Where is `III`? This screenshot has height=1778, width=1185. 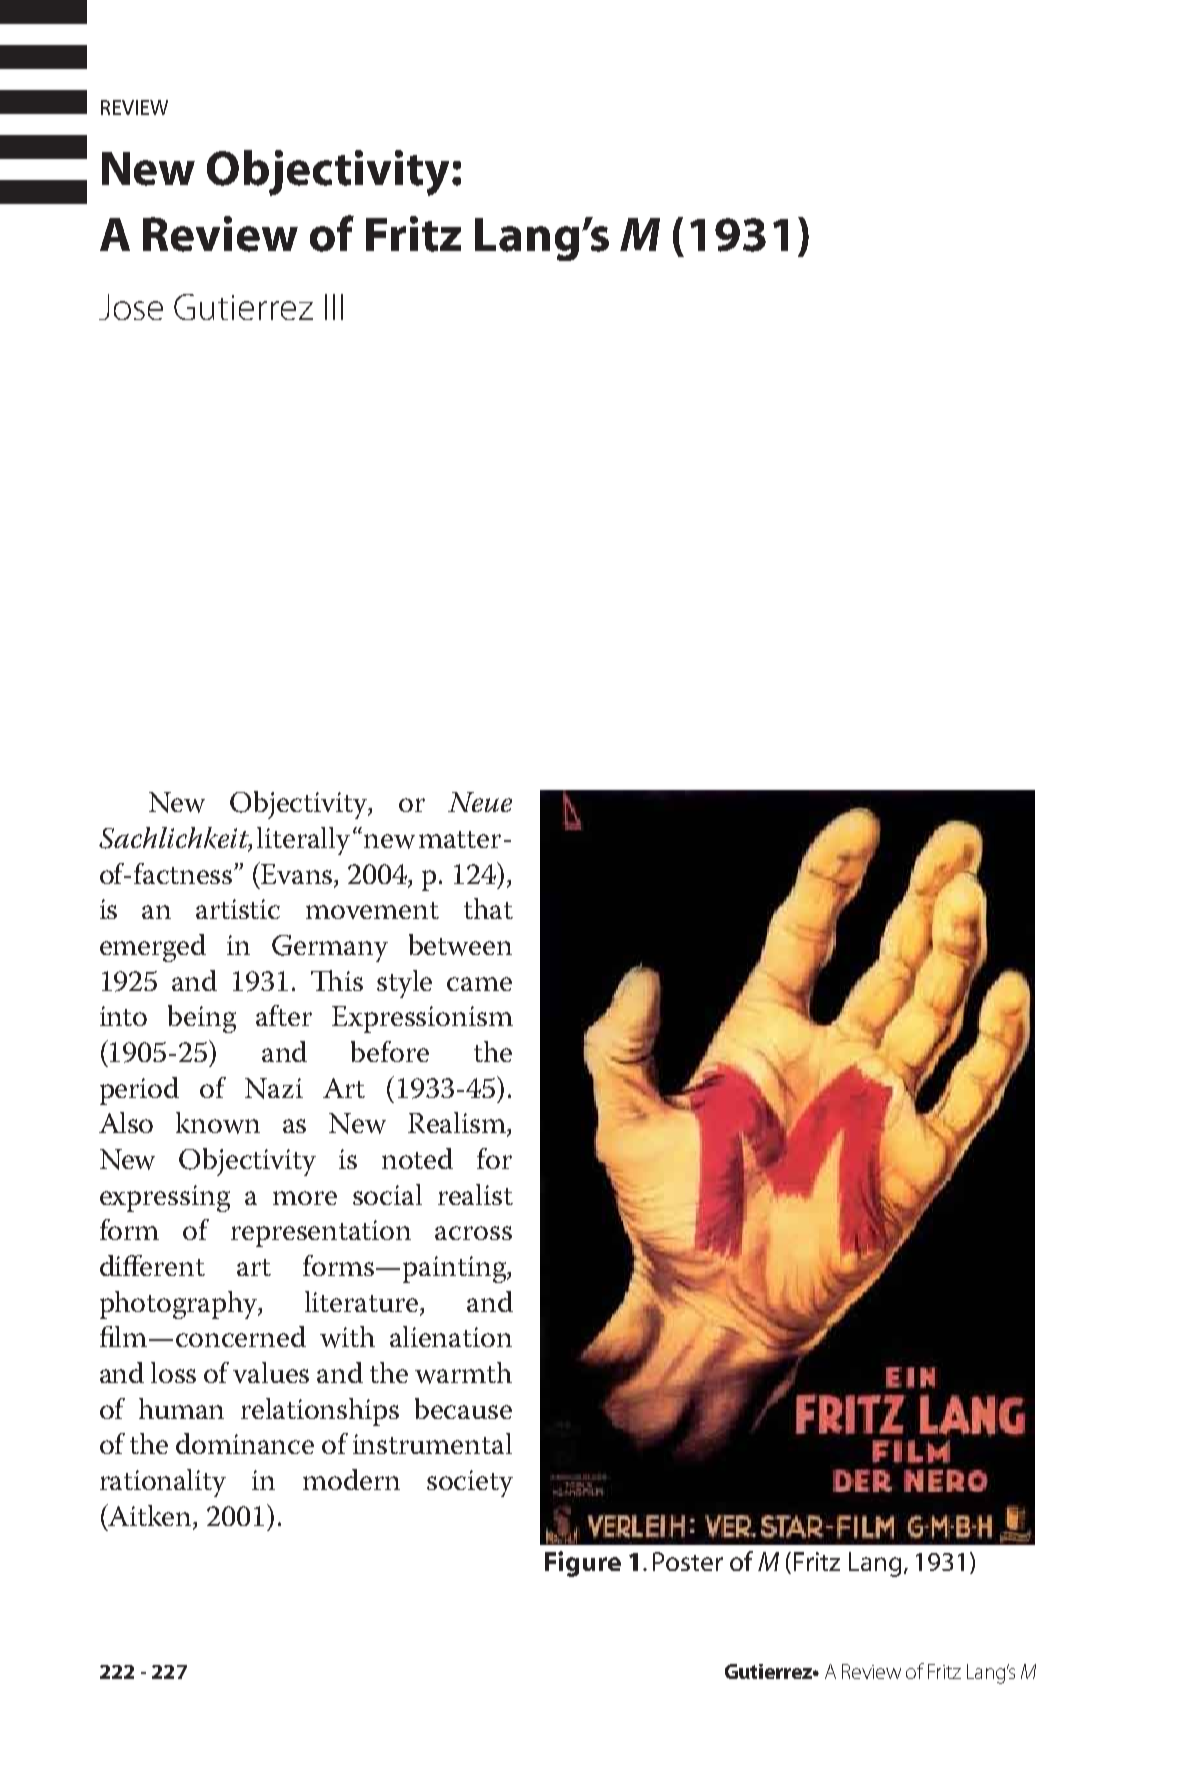 III is located at coordinates (334, 307).
